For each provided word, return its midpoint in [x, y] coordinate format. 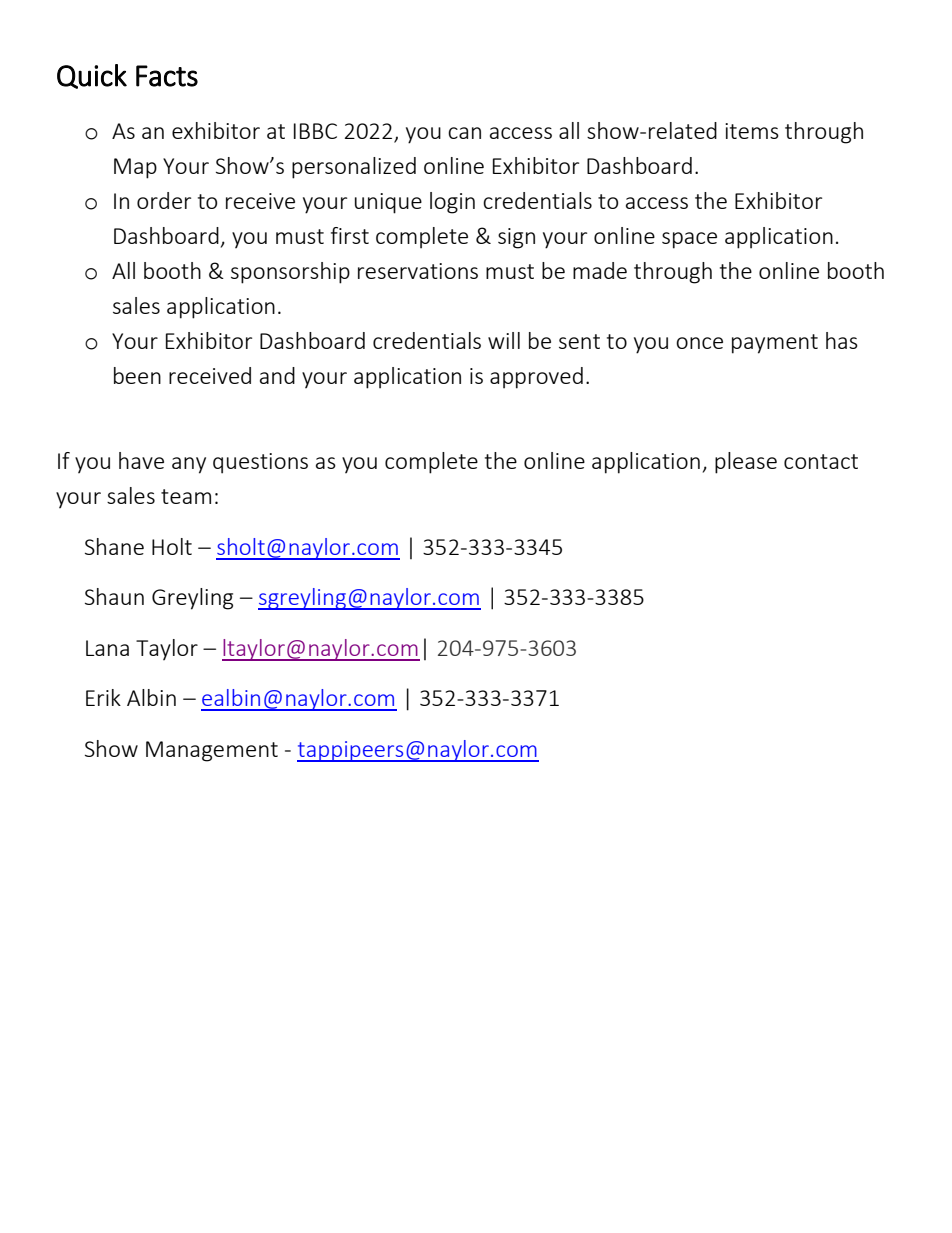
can [464, 133]
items [752, 131]
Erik [103, 697]
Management [212, 751]
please [746, 463]
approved [536, 378]
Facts [167, 76]
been [137, 375]
